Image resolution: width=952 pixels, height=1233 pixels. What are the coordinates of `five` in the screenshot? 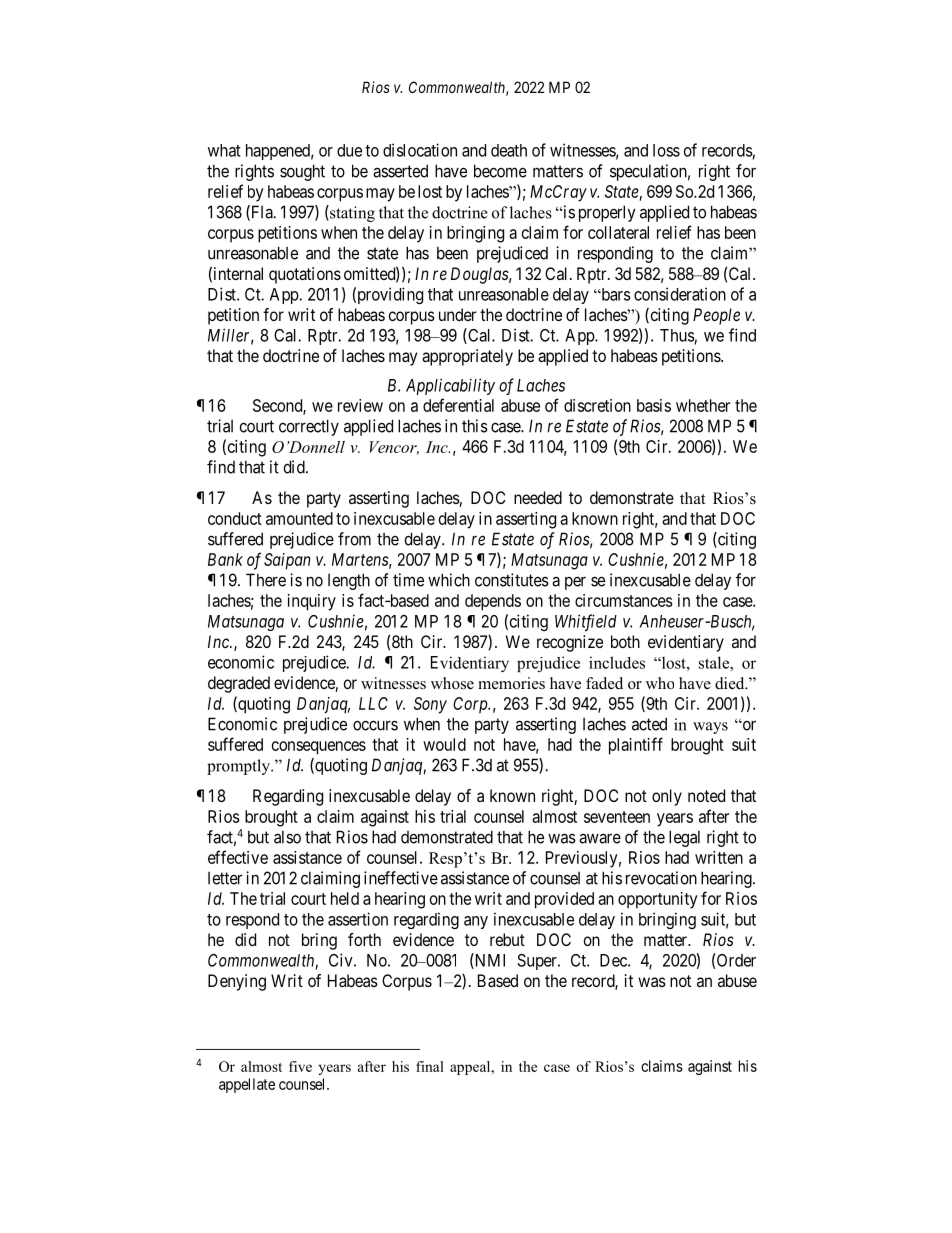 It's located at (300, 1066).
